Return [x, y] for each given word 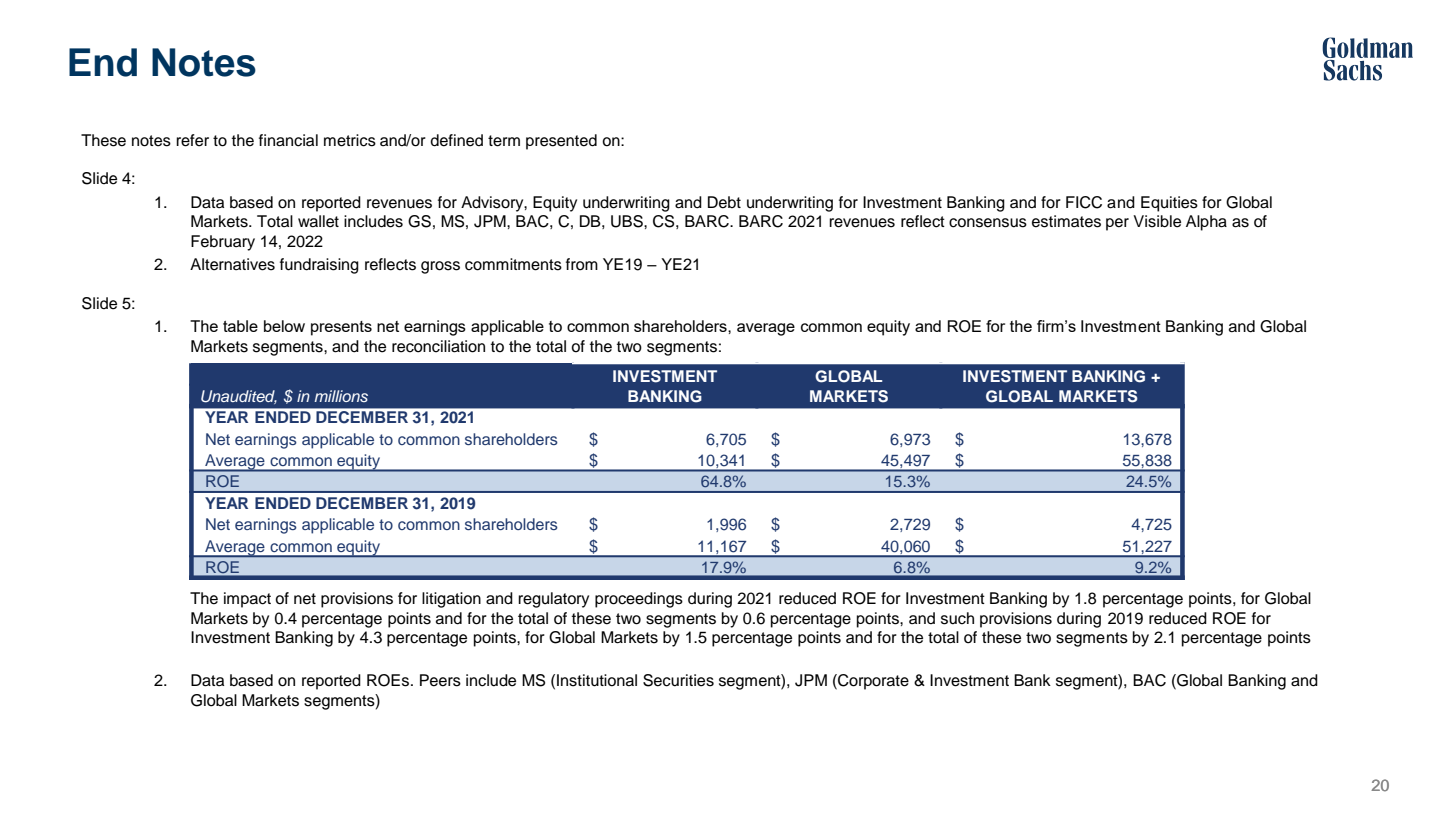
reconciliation [438, 346]
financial [288, 140]
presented [561, 142]
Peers [440, 680]
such [957, 618]
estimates [1066, 221]
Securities [678, 680]
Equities [1169, 204]
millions [341, 396]
